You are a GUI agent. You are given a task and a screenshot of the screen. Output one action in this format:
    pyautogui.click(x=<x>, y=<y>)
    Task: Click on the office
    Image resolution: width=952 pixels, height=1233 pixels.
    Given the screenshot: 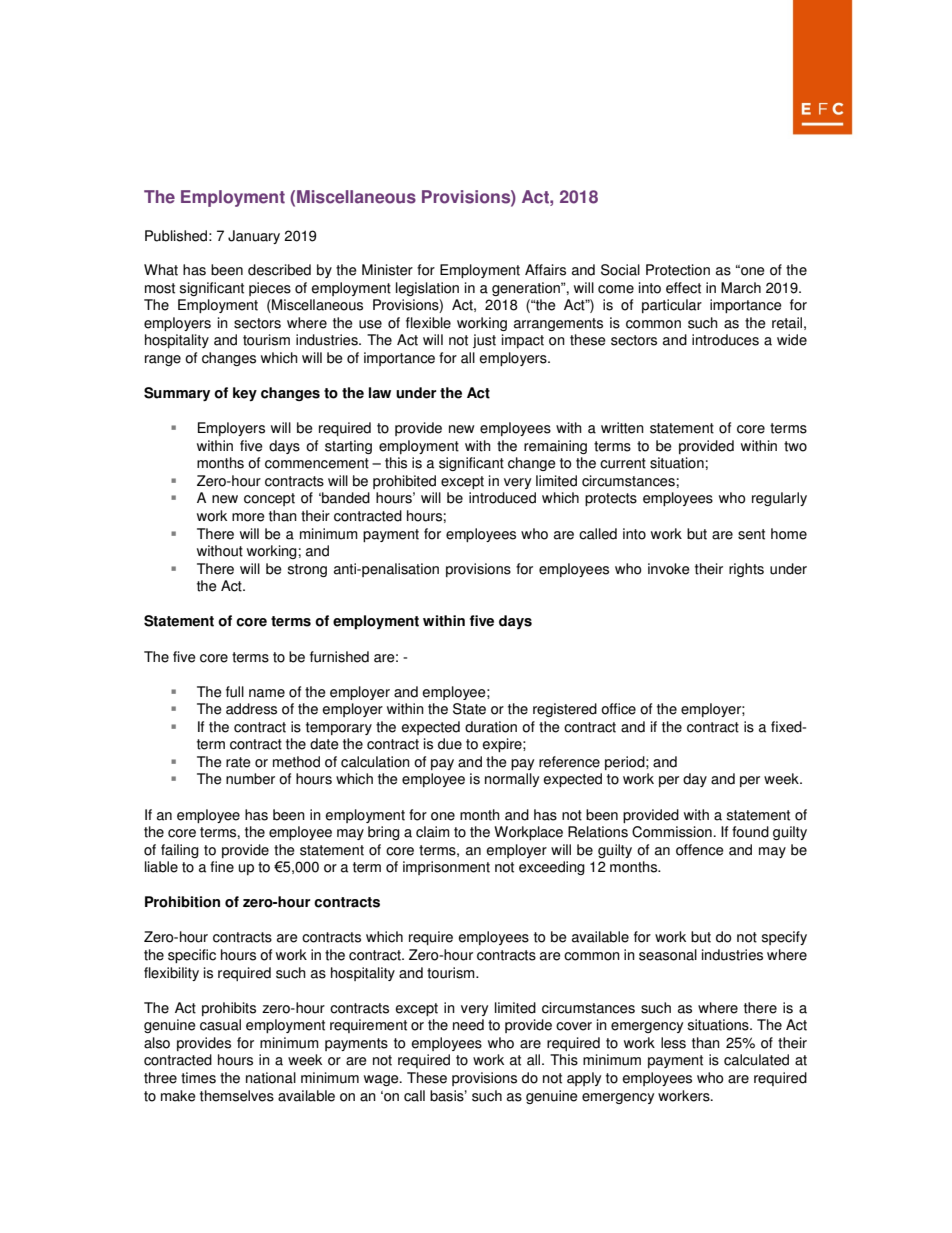 What is the action you would take?
    pyautogui.click(x=618, y=709)
